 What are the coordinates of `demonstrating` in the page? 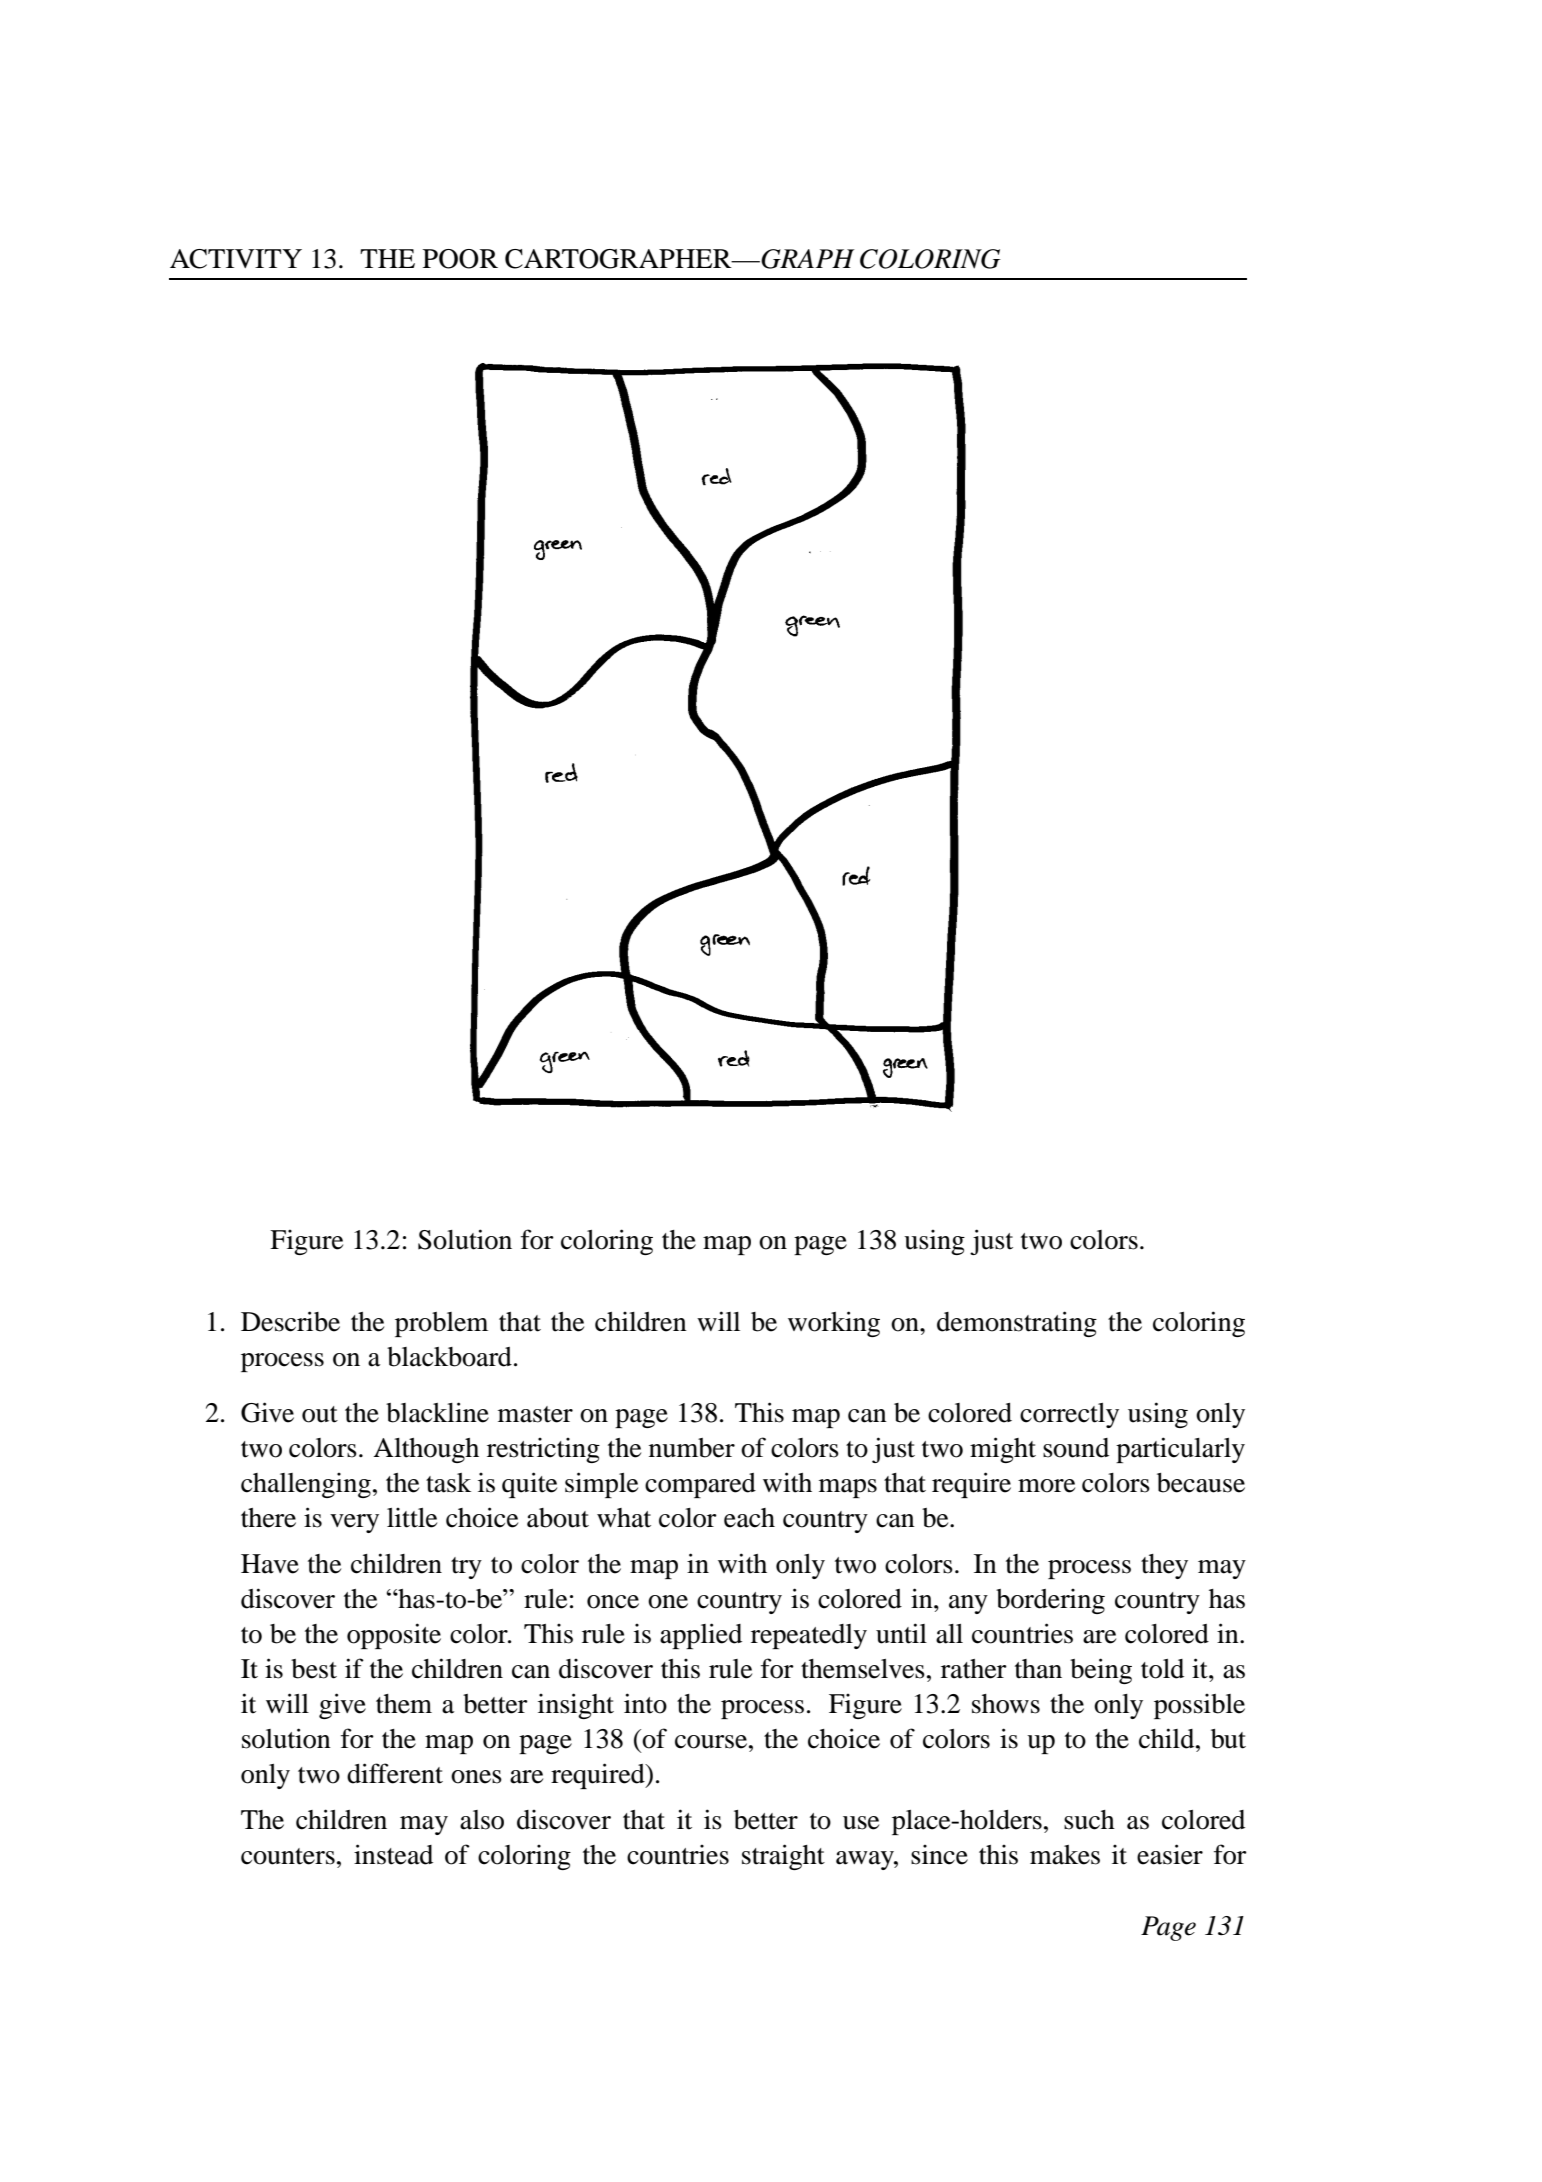 It's located at (1017, 1324).
